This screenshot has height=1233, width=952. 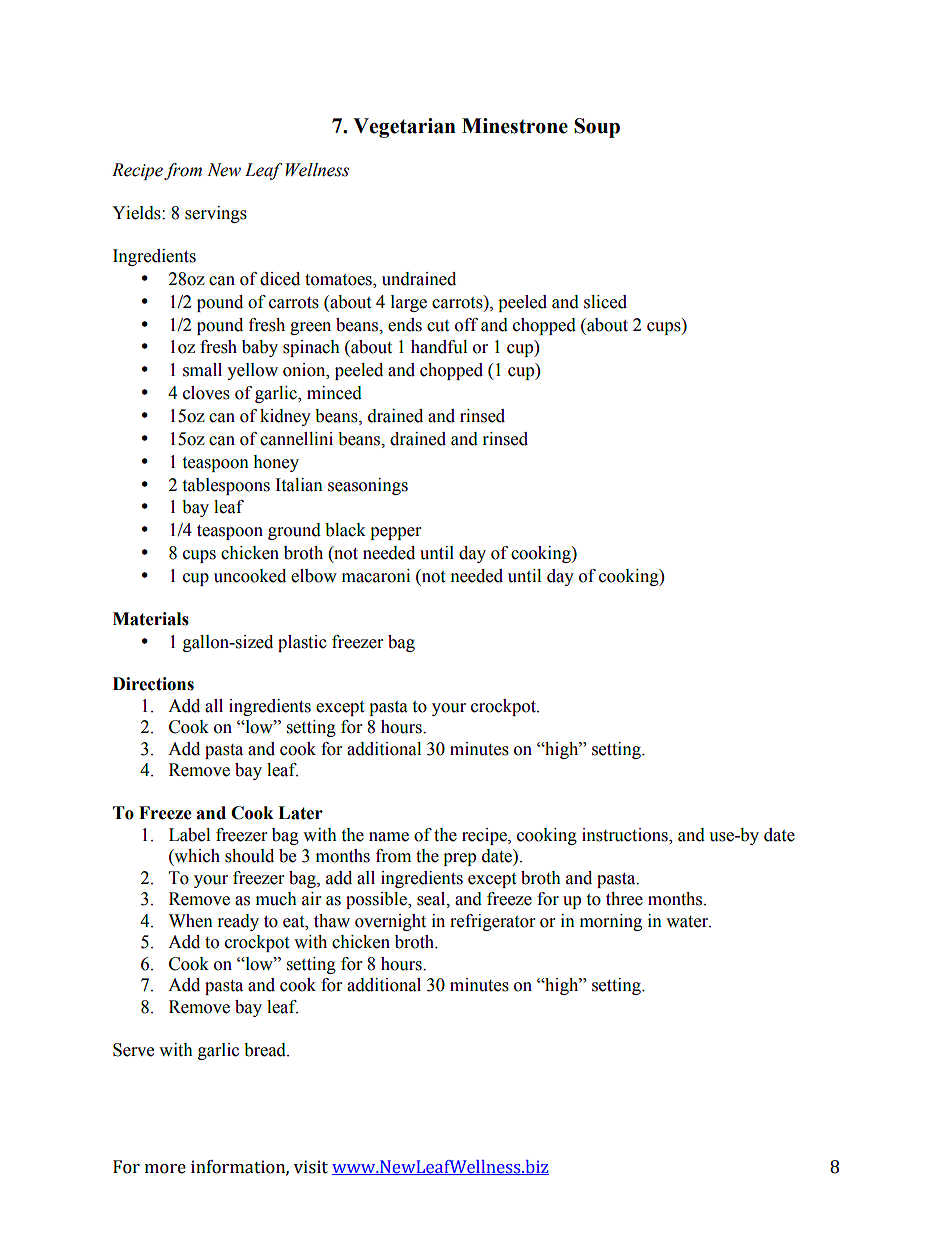 What do you see at coordinates (597, 128) in the screenshot?
I see `Soup` at bounding box center [597, 128].
